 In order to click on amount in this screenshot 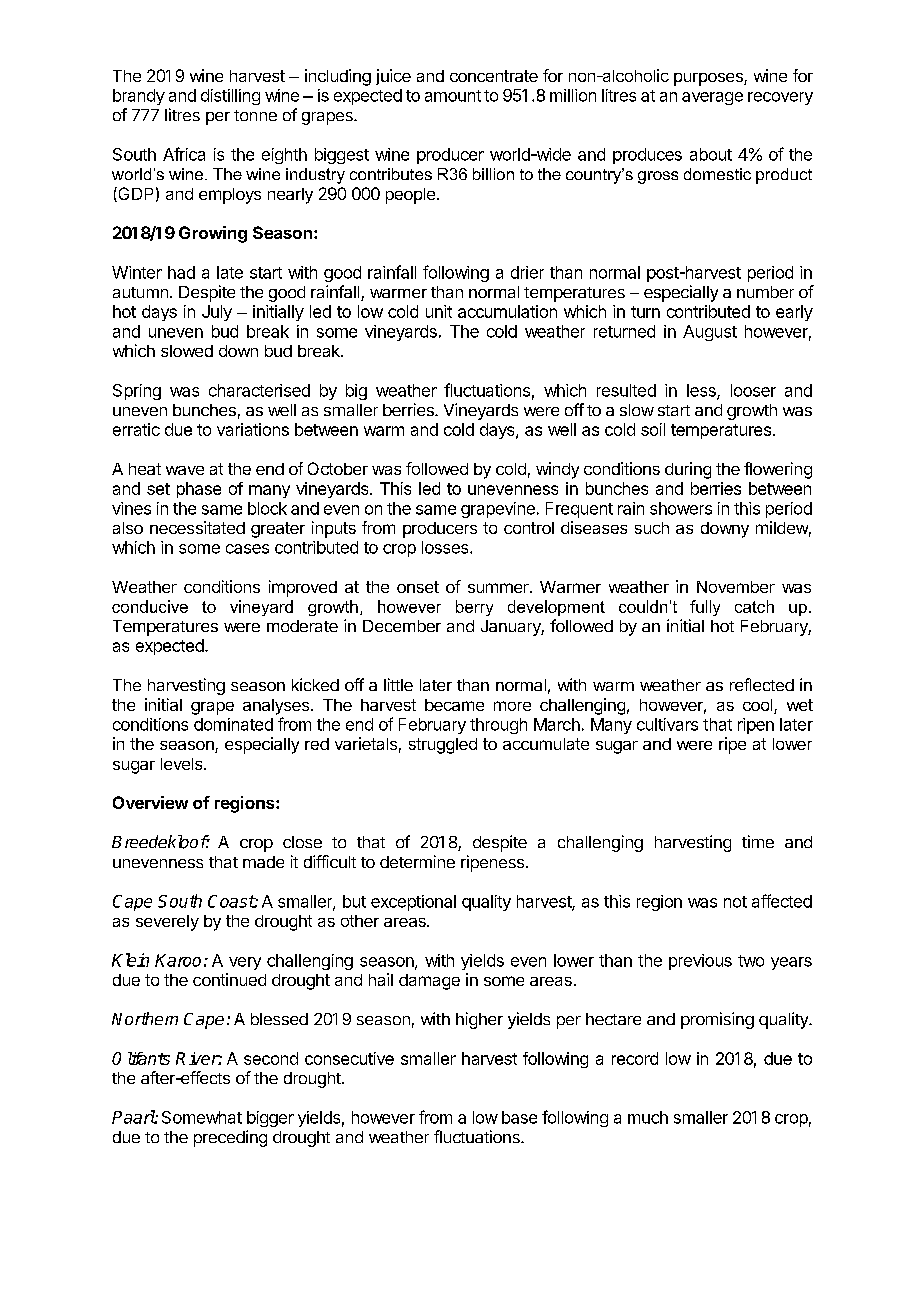, I will do `click(453, 96)`.
